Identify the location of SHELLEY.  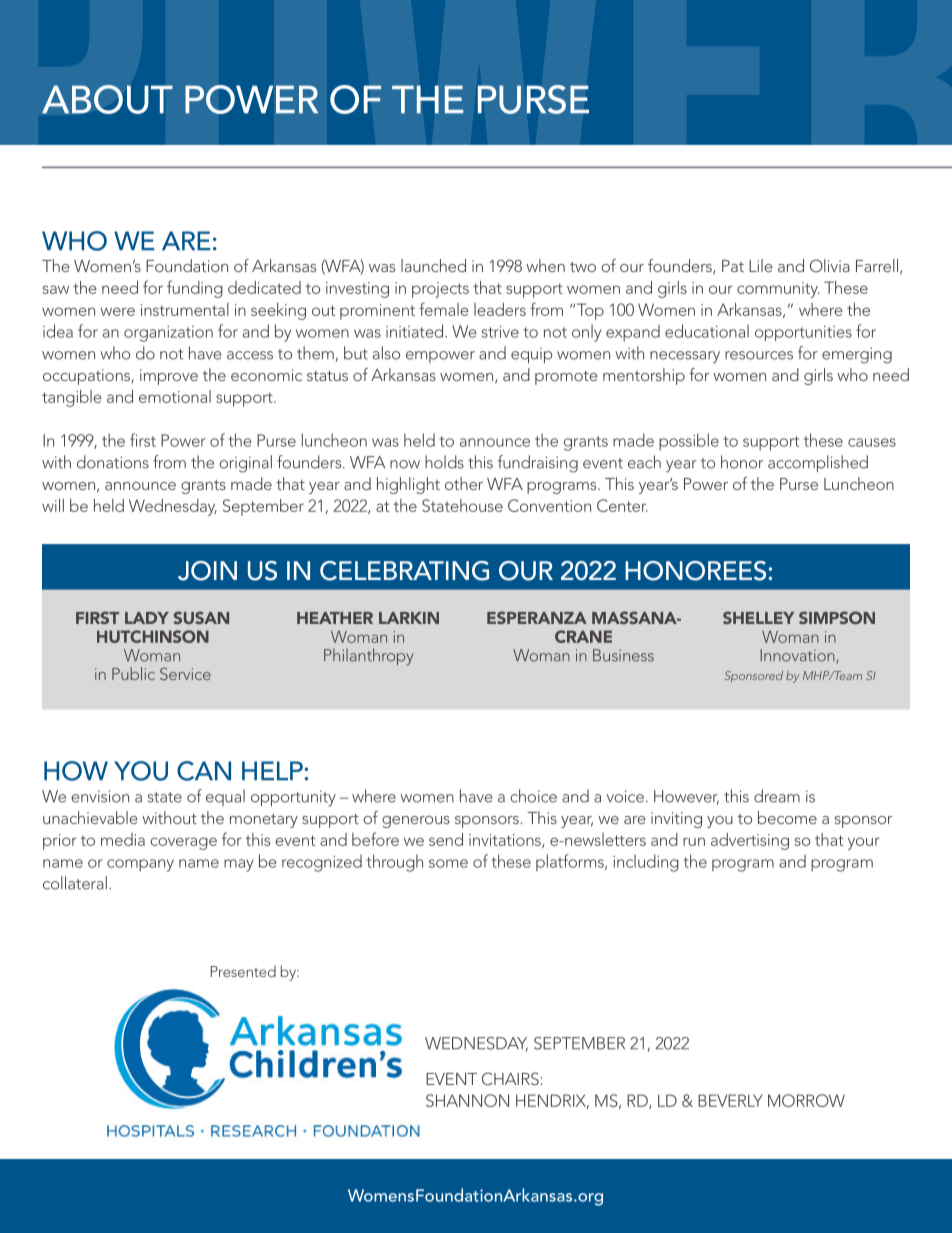
(758, 617).
